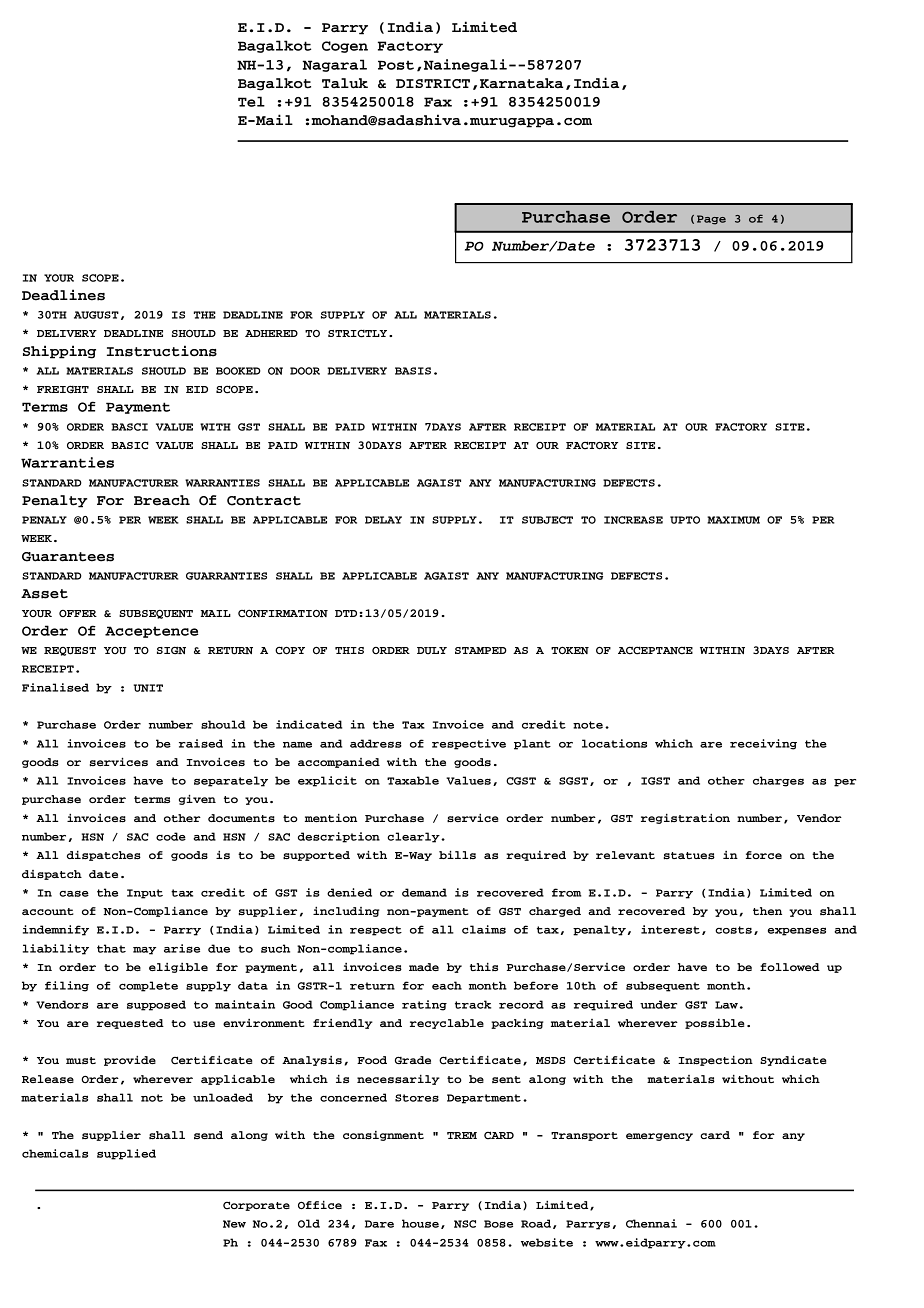  I want to click on demand, so click(424, 892).
